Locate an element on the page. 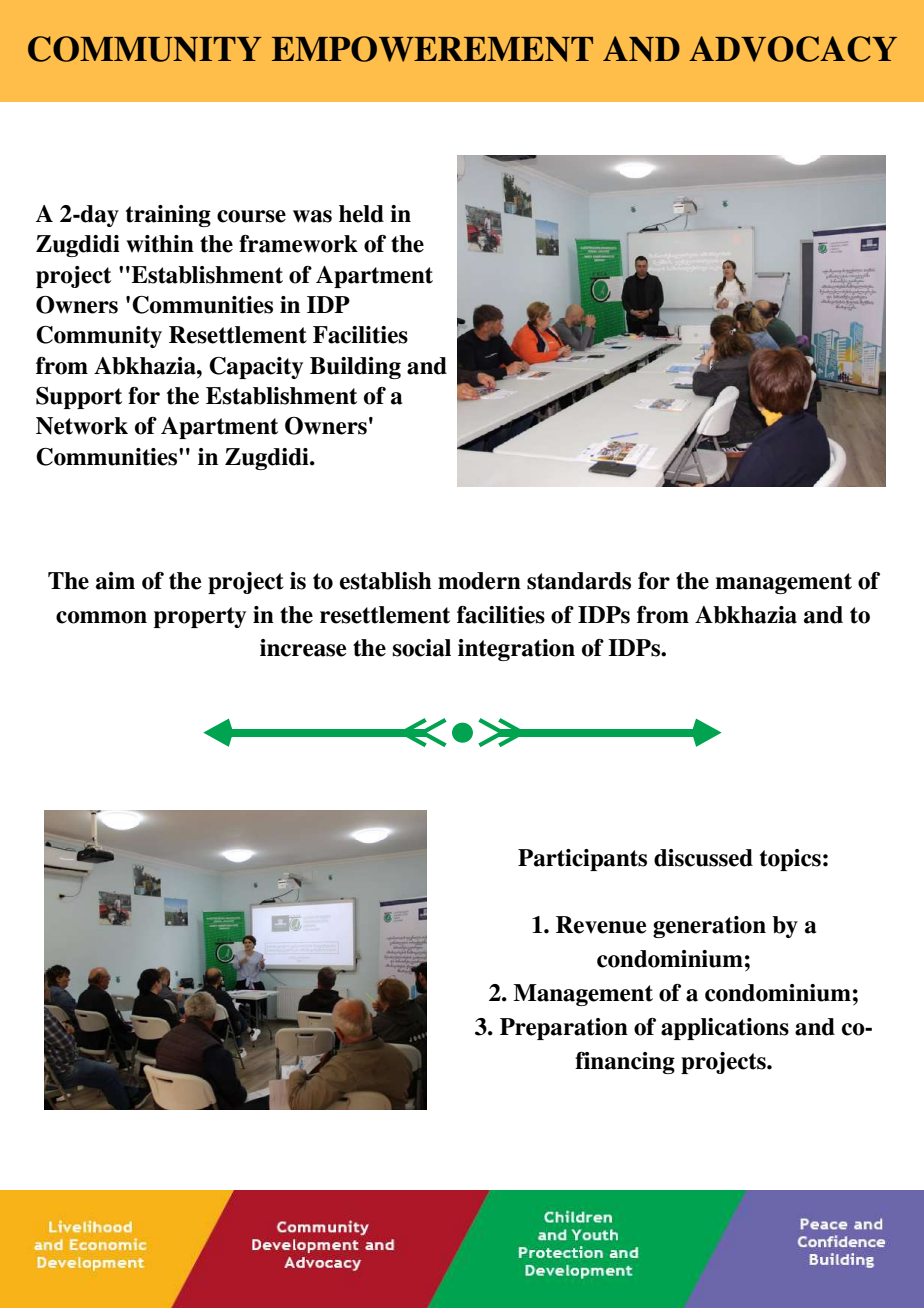 This document has width=924, height=1308. Building is located at coordinates (355, 368).
